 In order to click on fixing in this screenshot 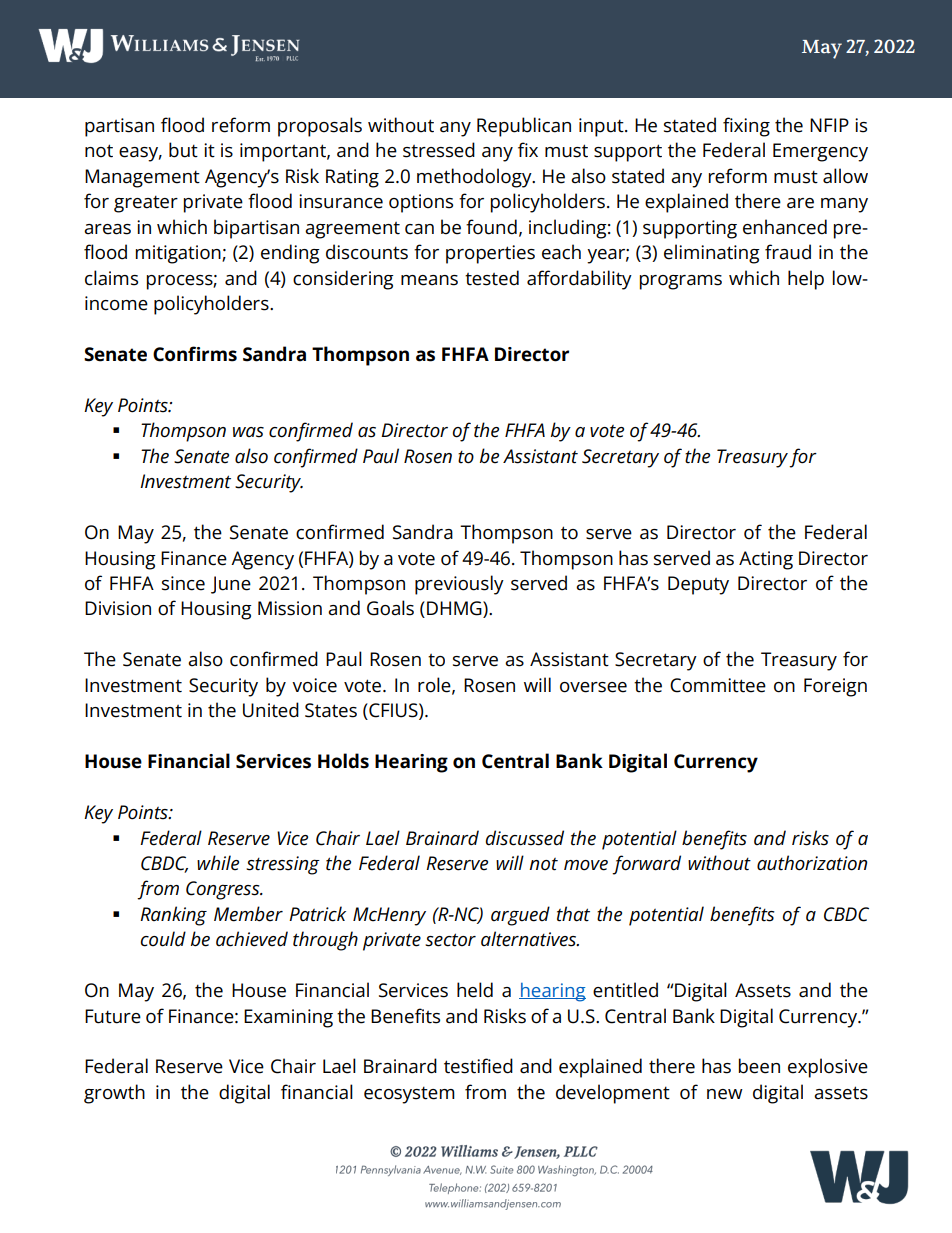, I will do `click(746, 127)`.
